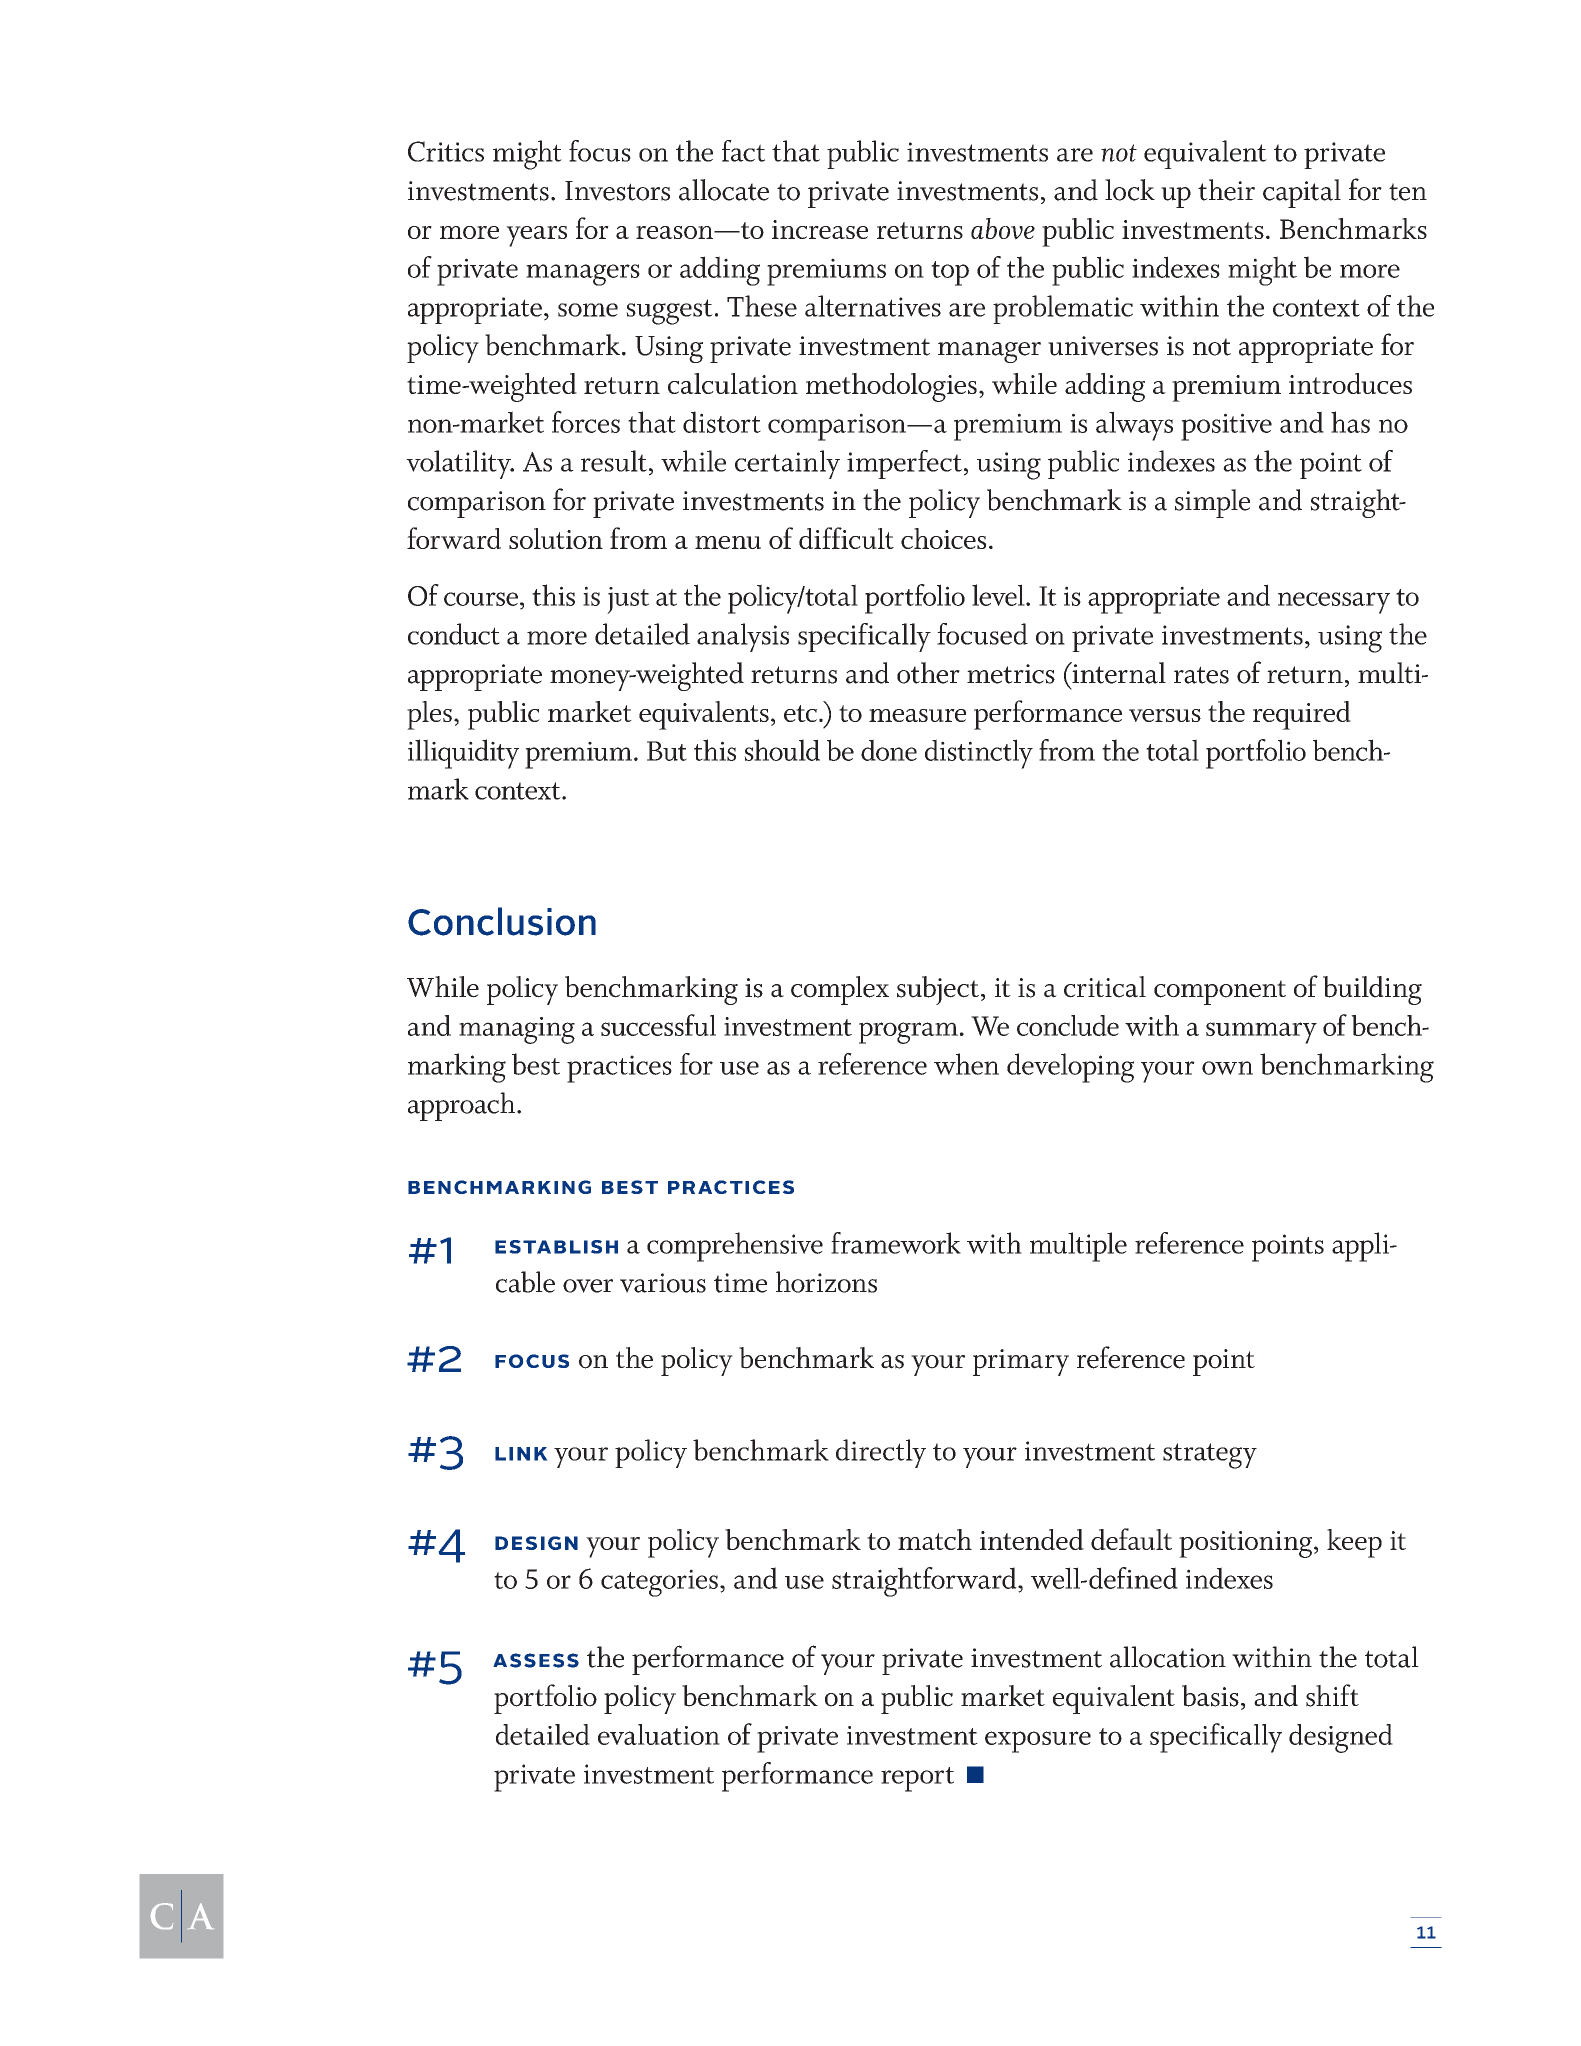 The image size is (1581, 2046). I want to click on basis, so click(1210, 1696).
